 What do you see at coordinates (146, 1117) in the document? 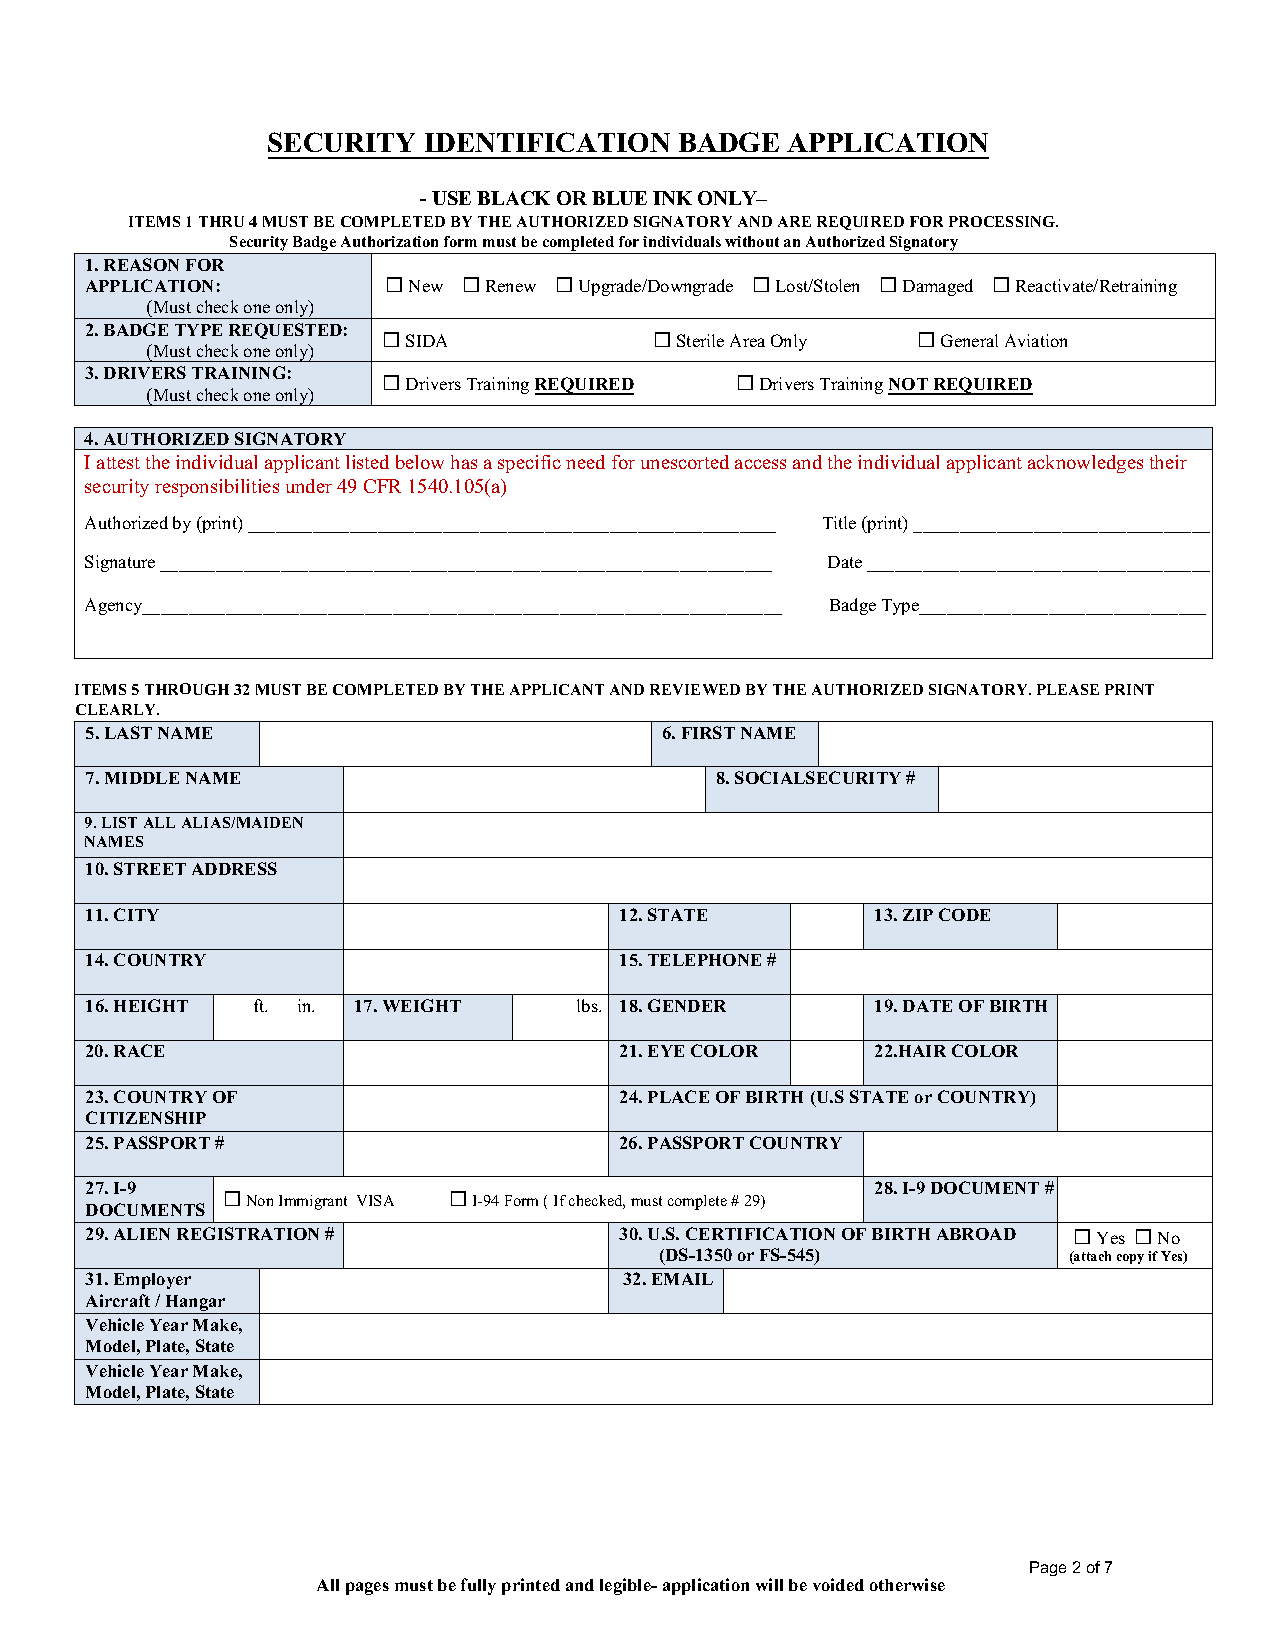
I see `CITIZENSHIP` at bounding box center [146, 1117].
